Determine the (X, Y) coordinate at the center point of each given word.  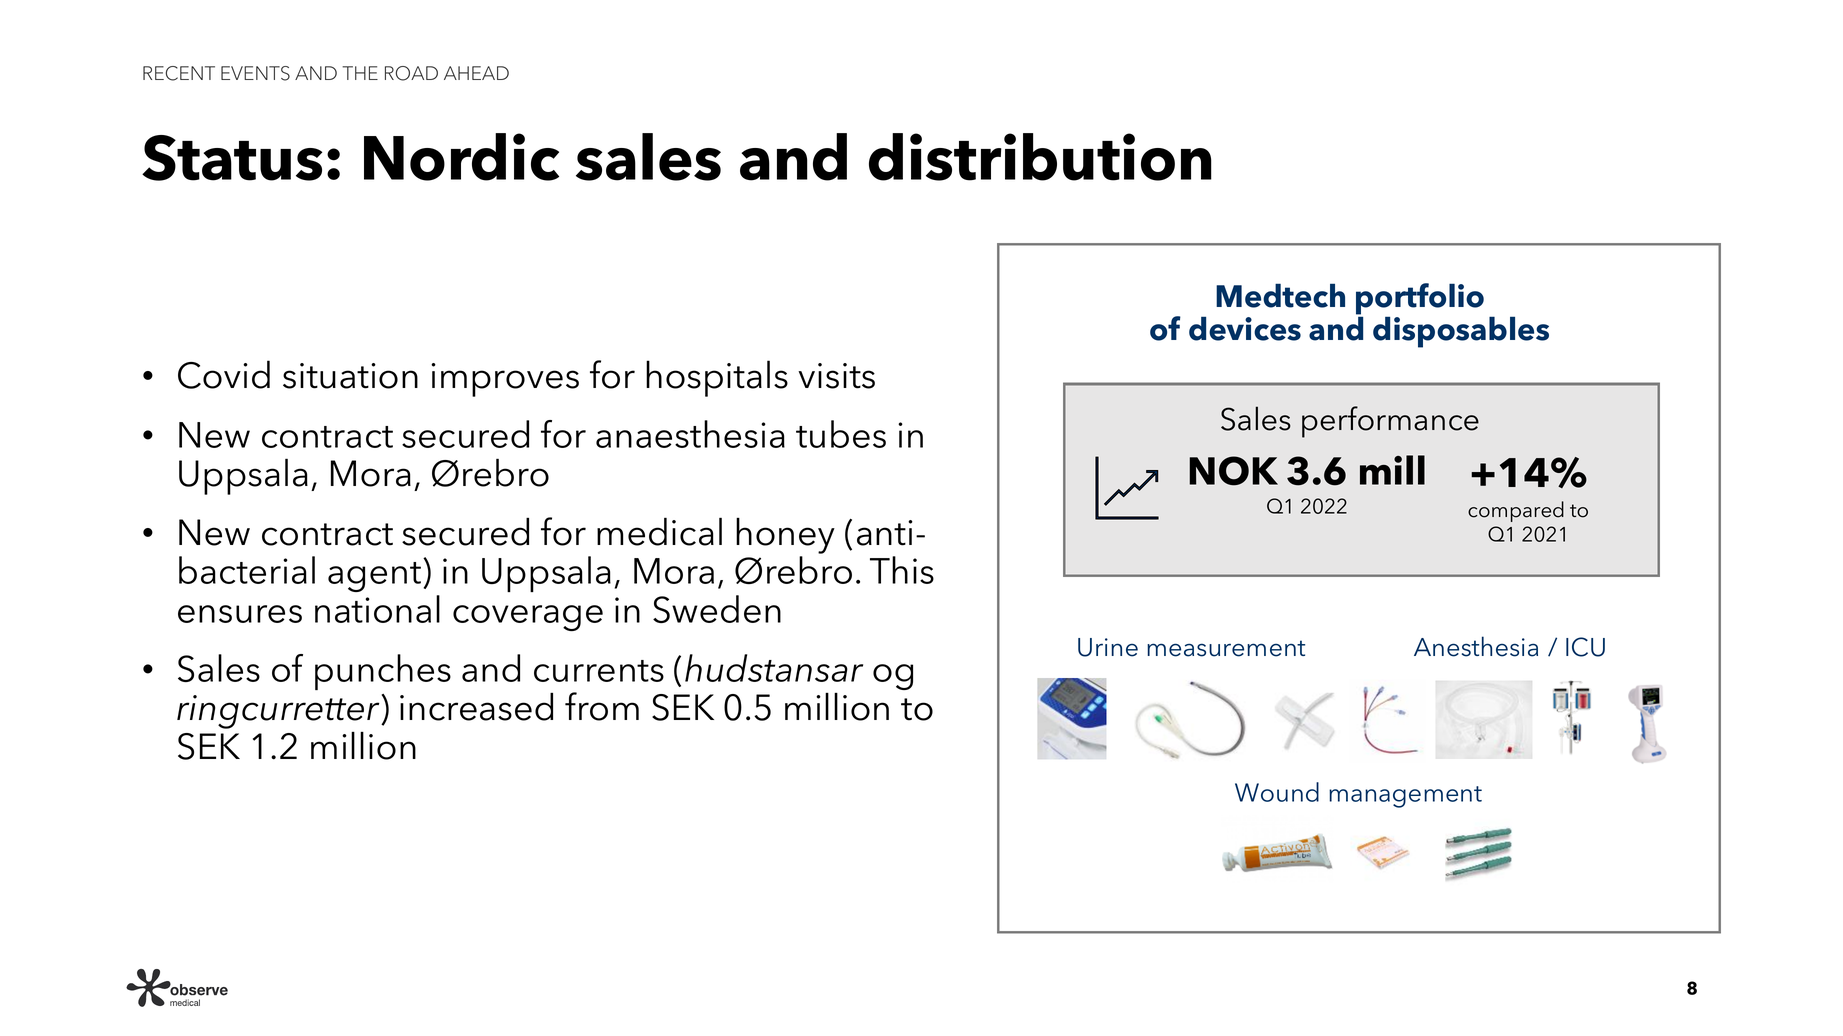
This (902, 570)
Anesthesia (1476, 646)
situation (350, 376)
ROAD (411, 73)
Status (232, 158)
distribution (1040, 157)
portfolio (1420, 300)
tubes (841, 434)
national (377, 609)
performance (1390, 422)
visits (836, 376)
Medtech (1280, 295)
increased (476, 706)
